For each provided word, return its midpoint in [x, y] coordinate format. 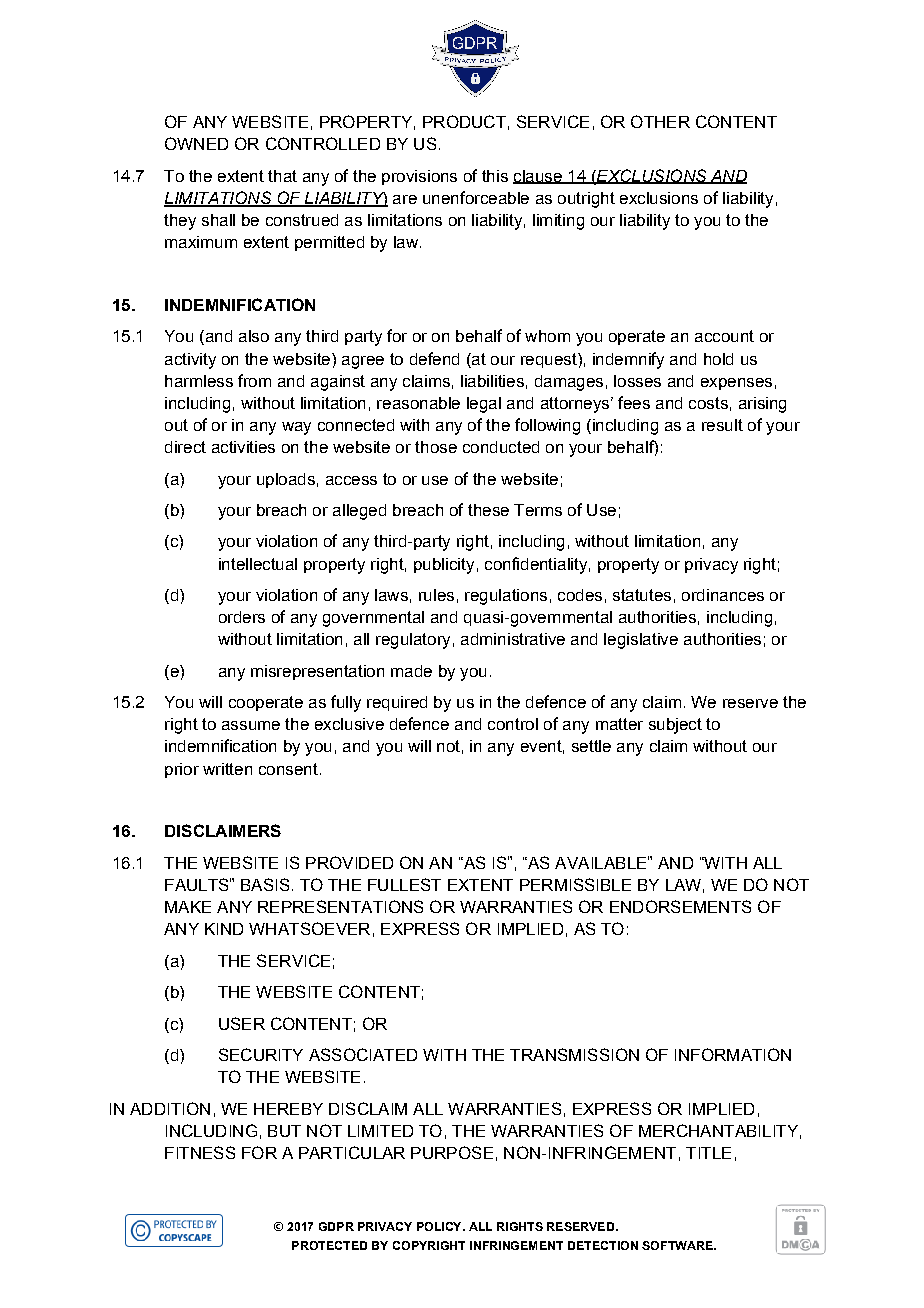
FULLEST [404, 884]
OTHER [660, 121]
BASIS [265, 884]
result [722, 425]
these [488, 510]
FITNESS [200, 1152]
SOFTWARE [678, 1245]
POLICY [440, 1226]
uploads [286, 480]
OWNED [196, 143]
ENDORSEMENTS [680, 906]
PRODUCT [464, 121]
